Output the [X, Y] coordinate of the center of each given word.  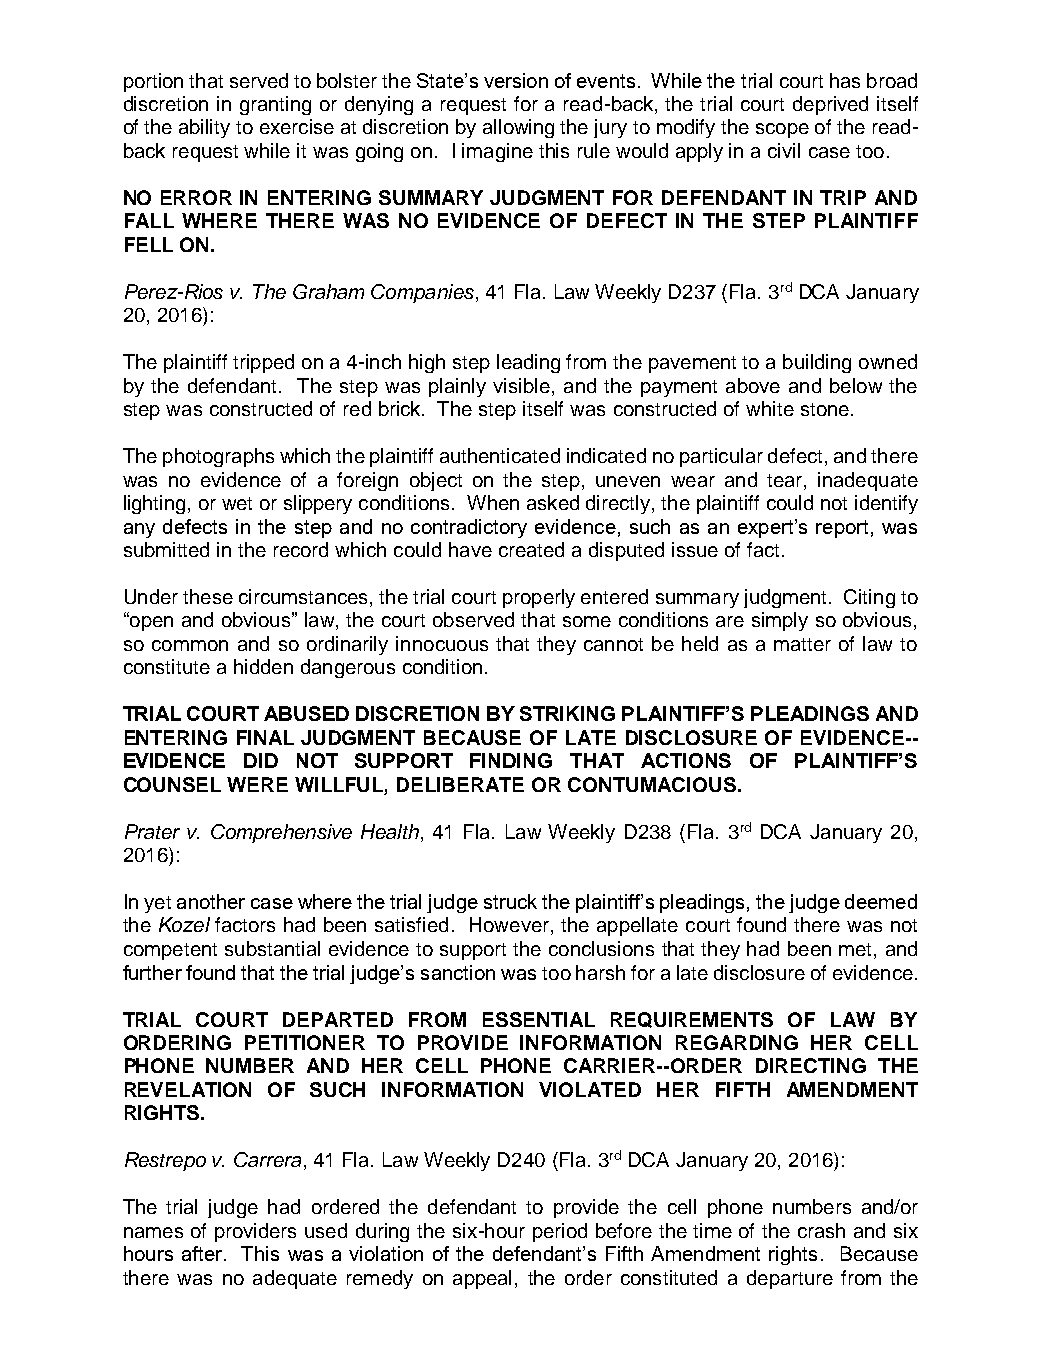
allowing [518, 128]
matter [802, 644]
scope [782, 130]
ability [204, 128]
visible [521, 385]
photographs [218, 457]
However [511, 926]
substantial [272, 948]
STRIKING [567, 713]
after [203, 1253]
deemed [881, 901]
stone [825, 409]
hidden [263, 666]
